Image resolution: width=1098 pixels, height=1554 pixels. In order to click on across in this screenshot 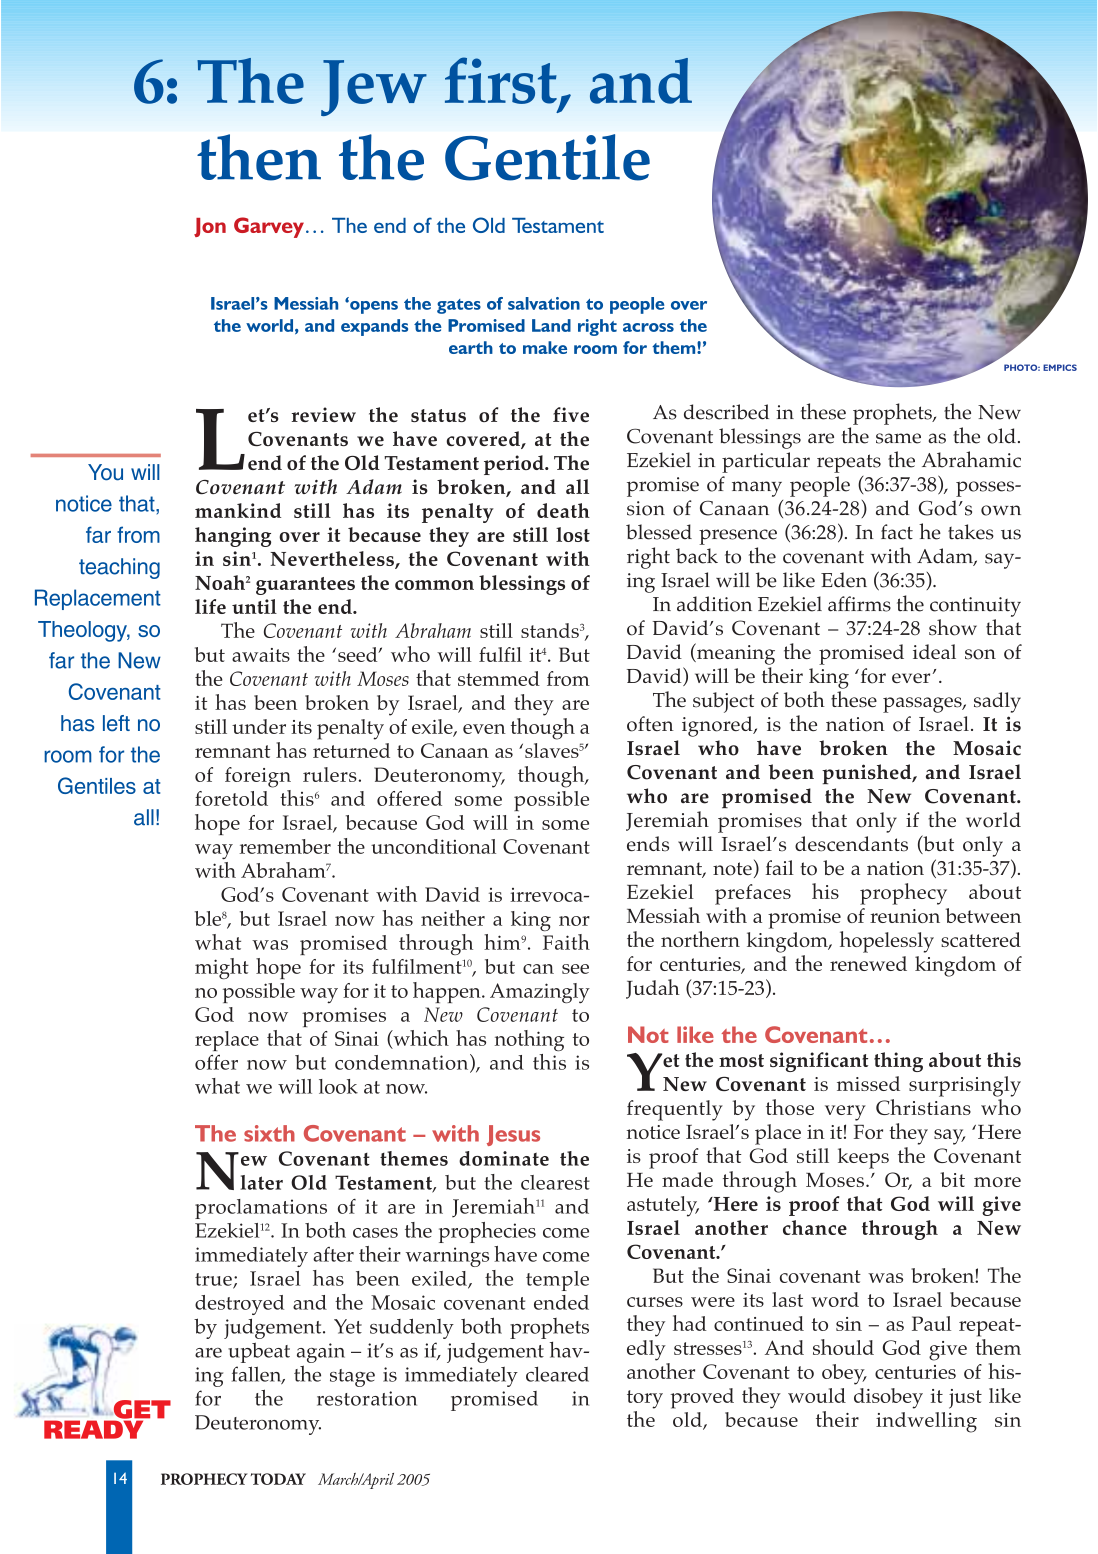, I will do `click(648, 327)`.
